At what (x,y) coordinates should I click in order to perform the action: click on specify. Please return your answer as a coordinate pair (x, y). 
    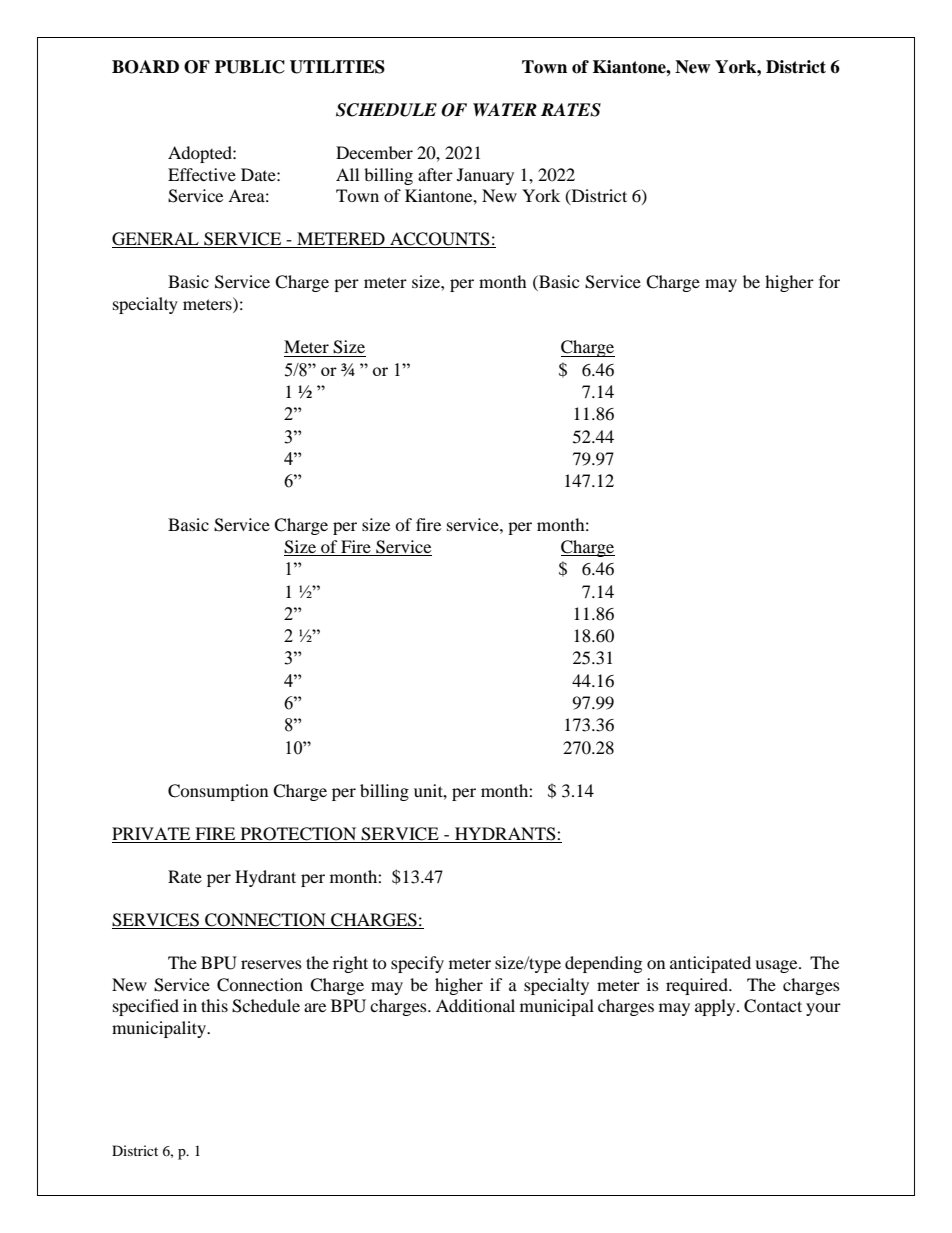
    Looking at the image, I should click on (417, 964).
